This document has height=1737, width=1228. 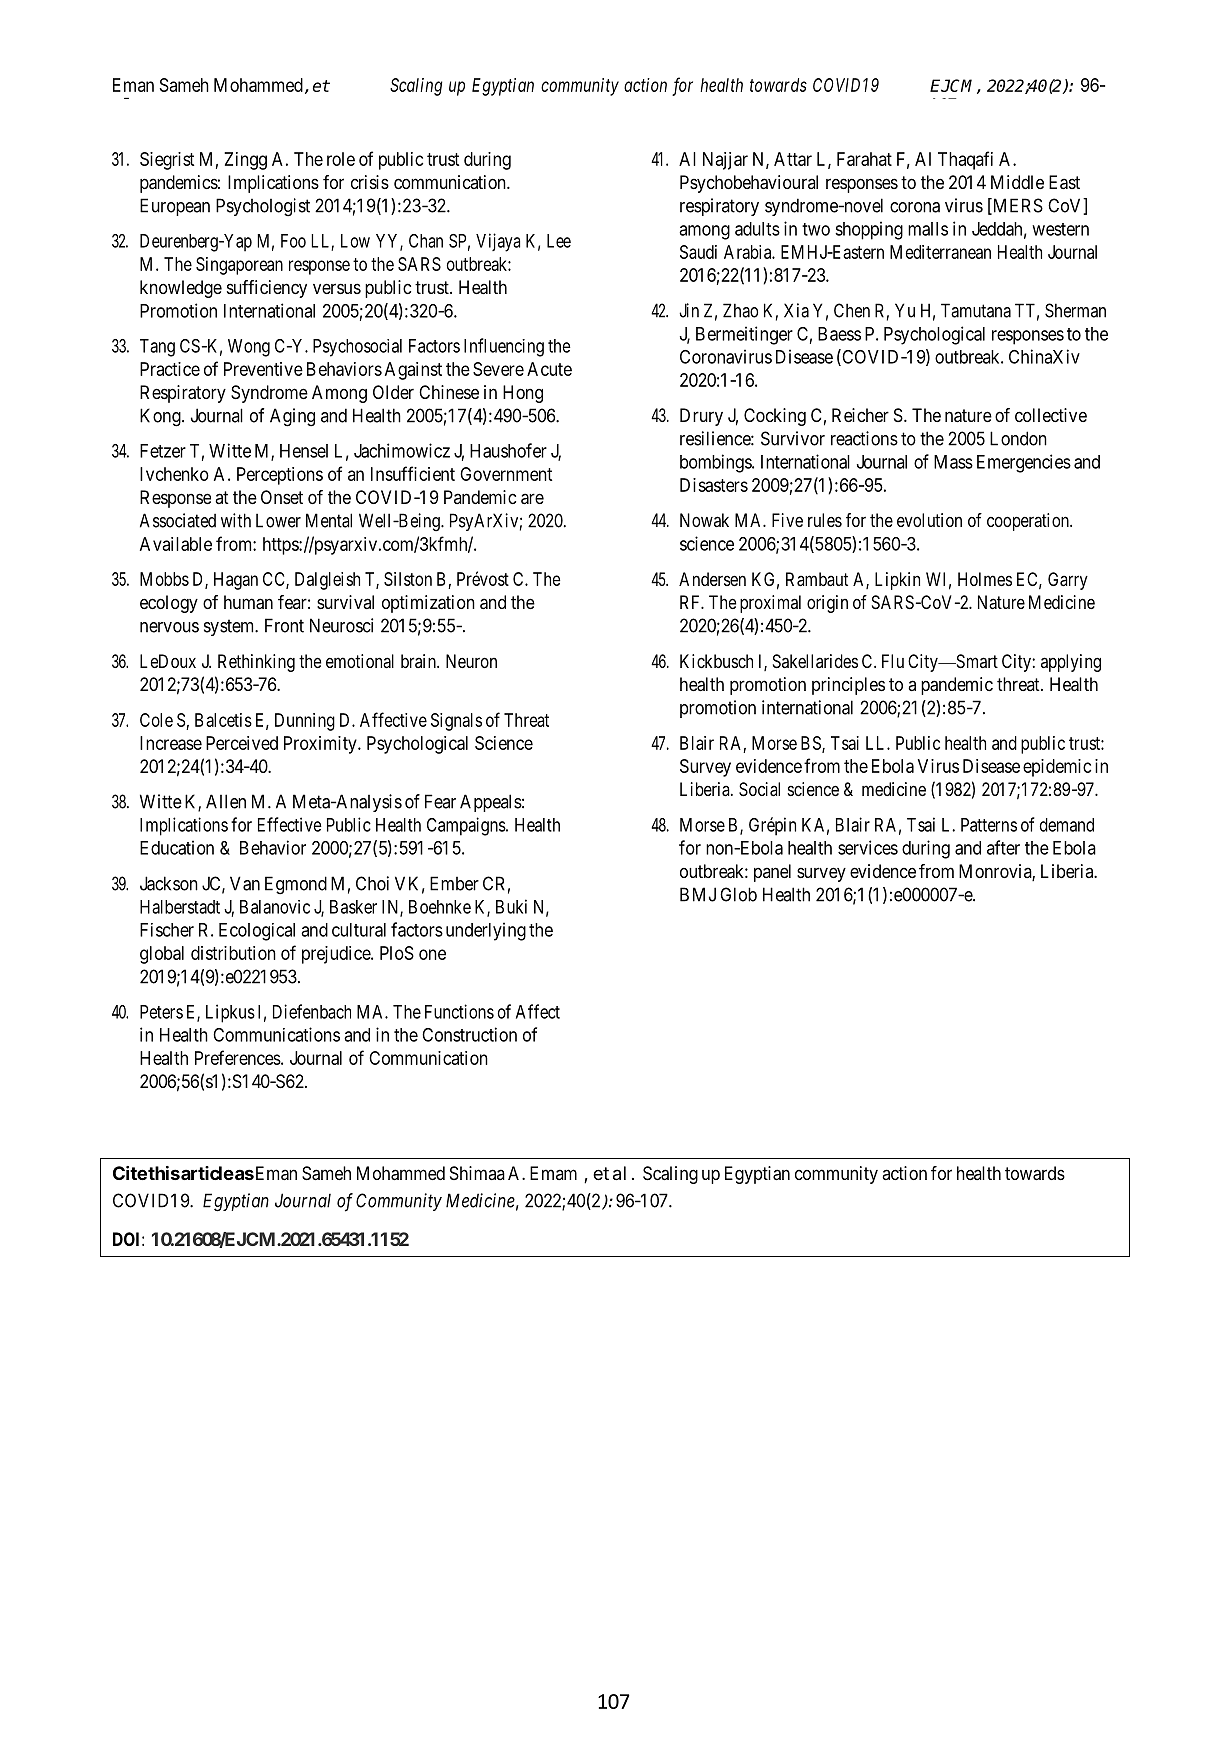 What do you see at coordinates (263, 207) in the document?
I see `Psychologist` at bounding box center [263, 207].
